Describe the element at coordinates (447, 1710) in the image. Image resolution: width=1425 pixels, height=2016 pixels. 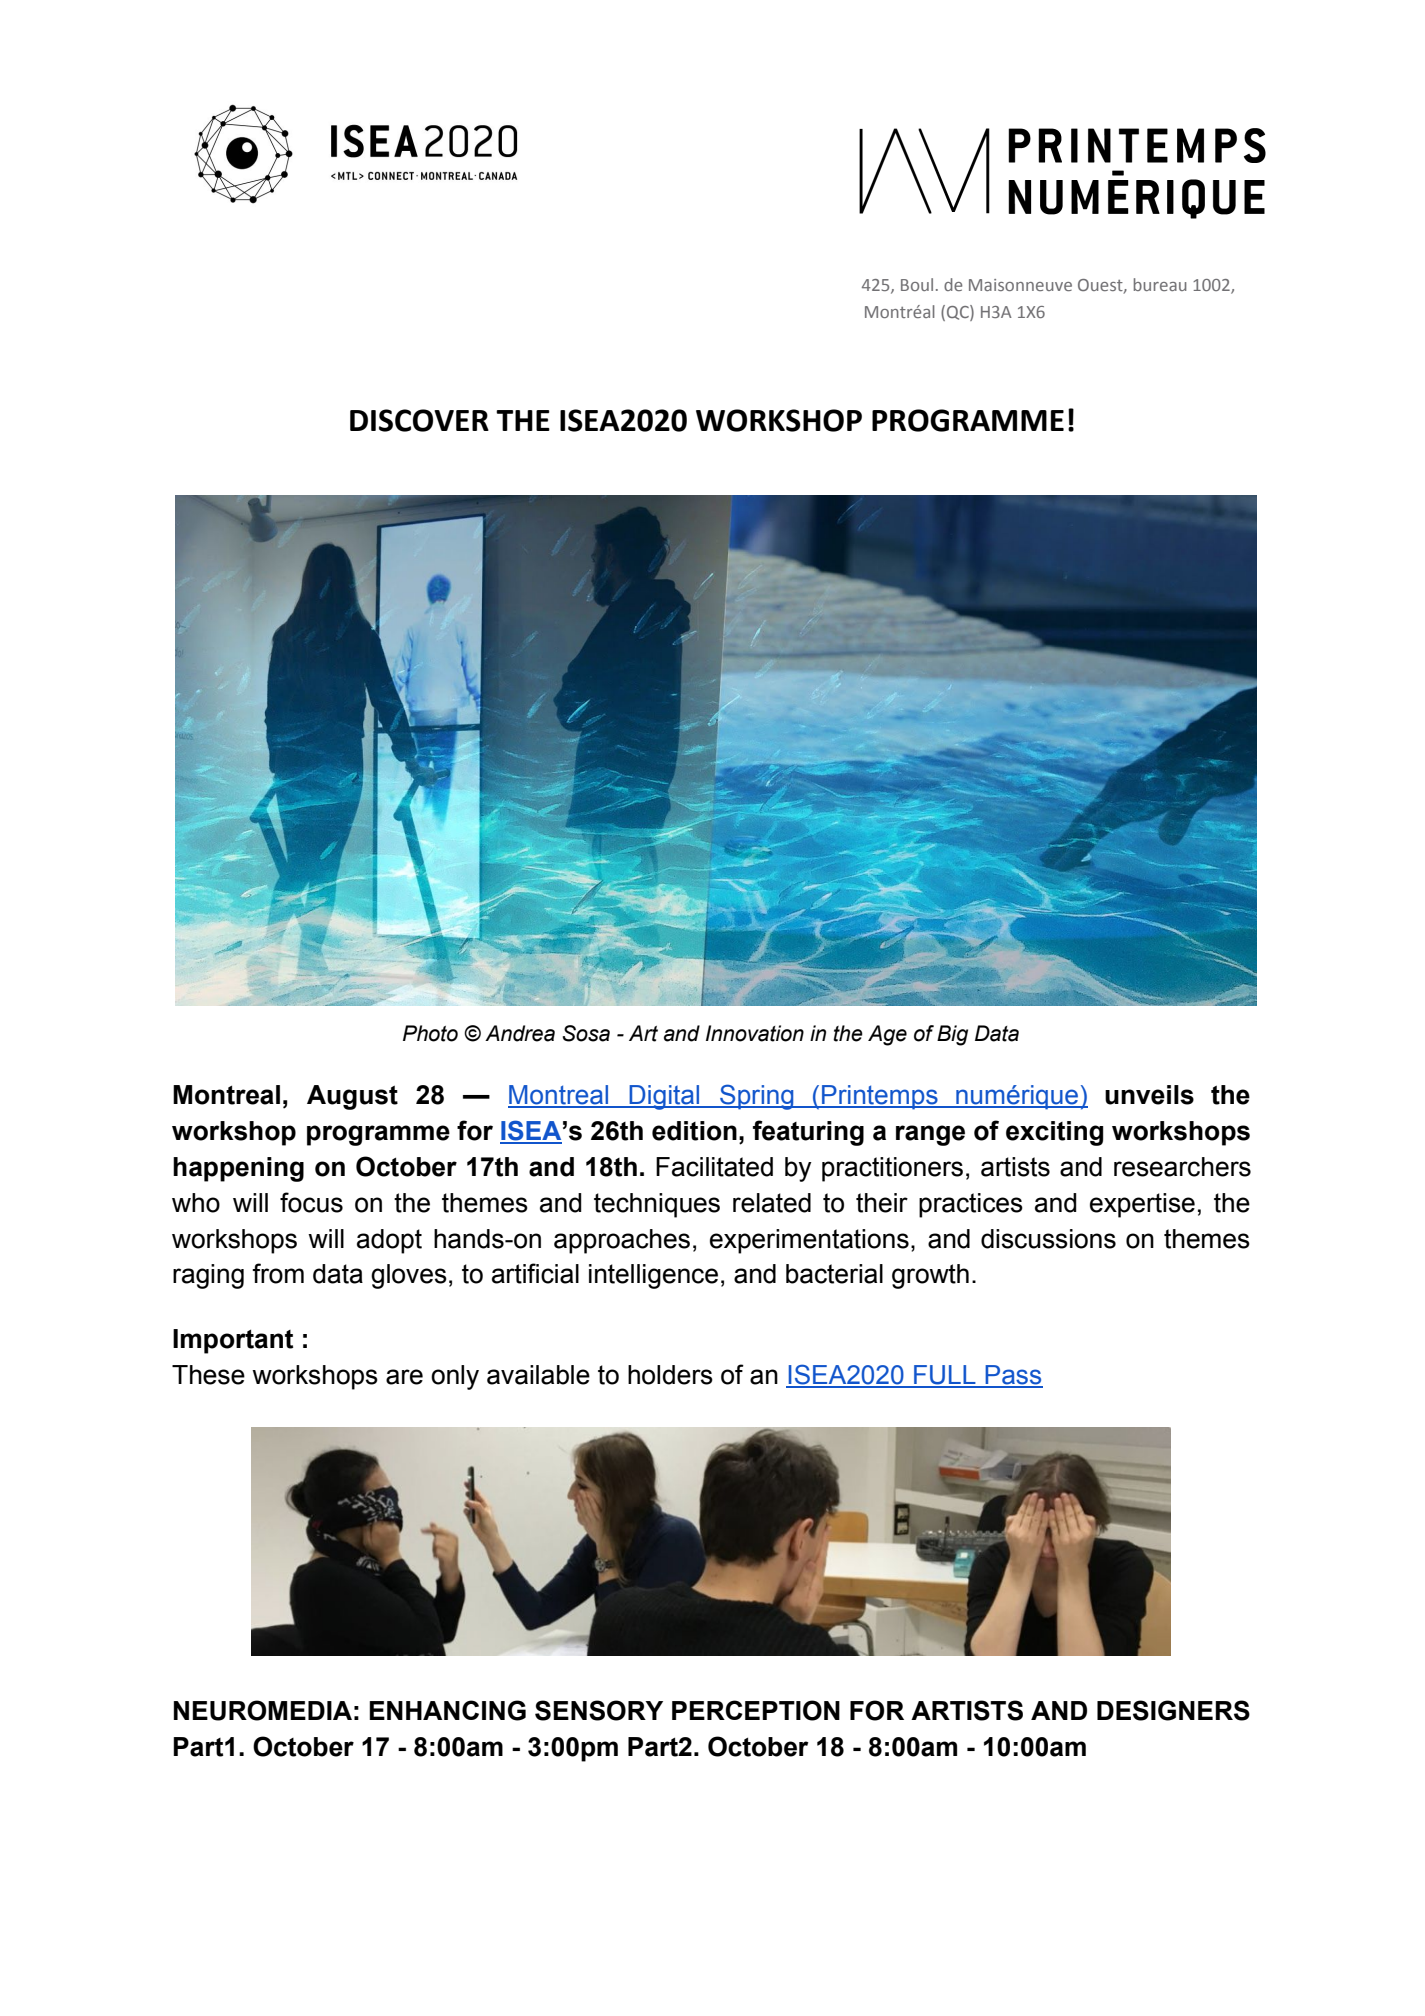
I see `ENHANCING` at that location.
